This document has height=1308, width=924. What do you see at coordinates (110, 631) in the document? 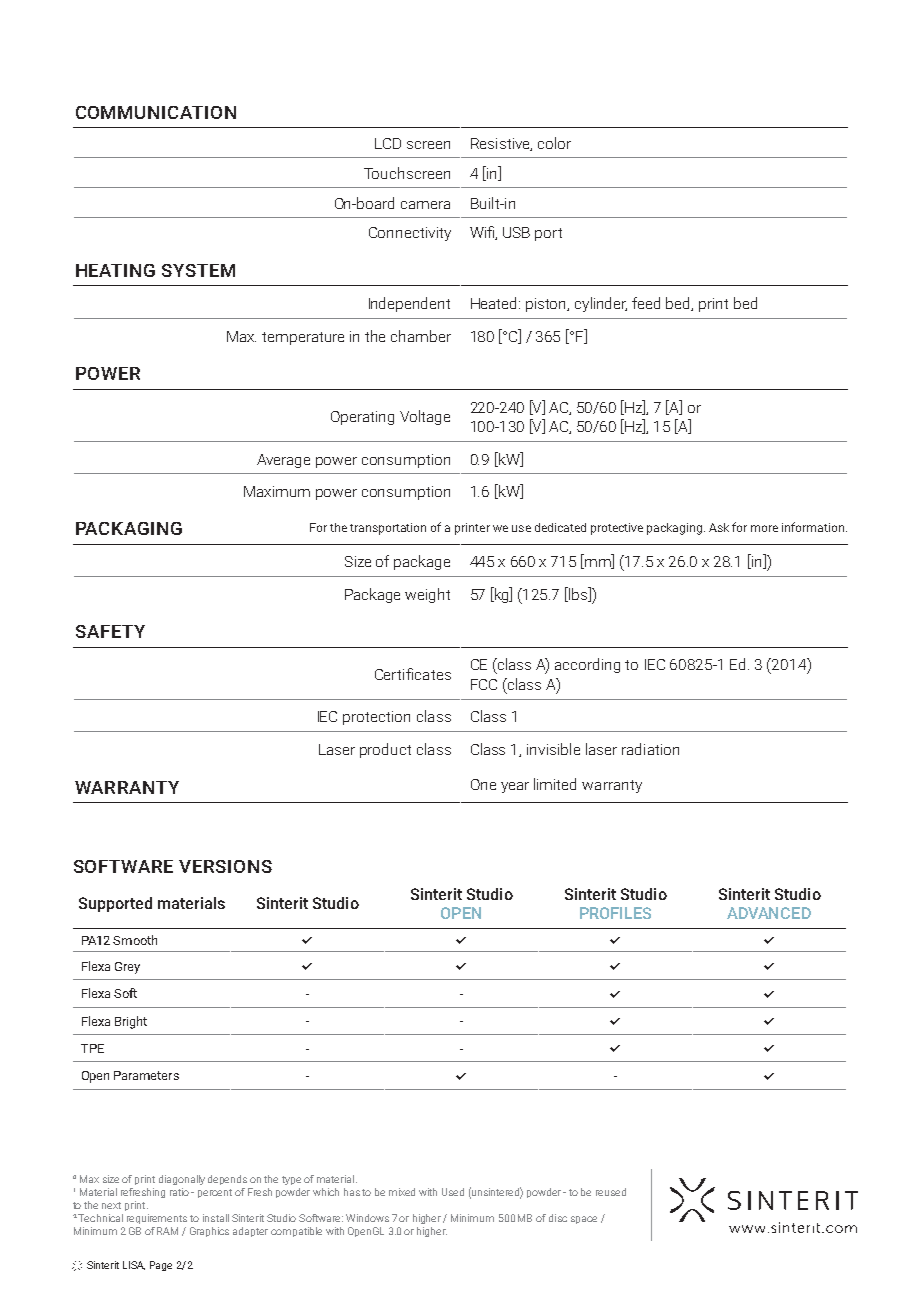
I see `SAFETY` at bounding box center [110, 631].
